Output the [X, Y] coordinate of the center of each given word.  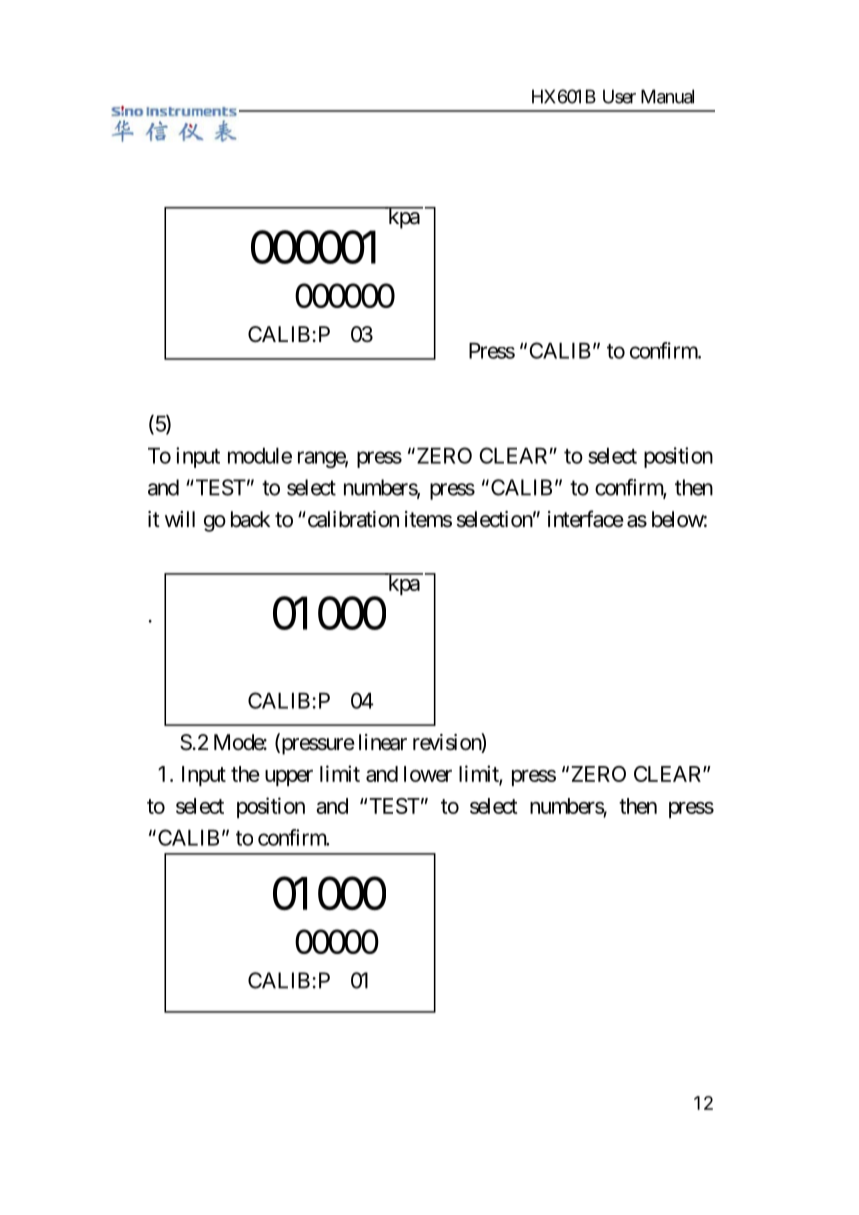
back [250, 519]
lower [428, 774]
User [619, 96]
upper [289, 778]
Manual [667, 96]
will [180, 519]
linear [383, 742]
